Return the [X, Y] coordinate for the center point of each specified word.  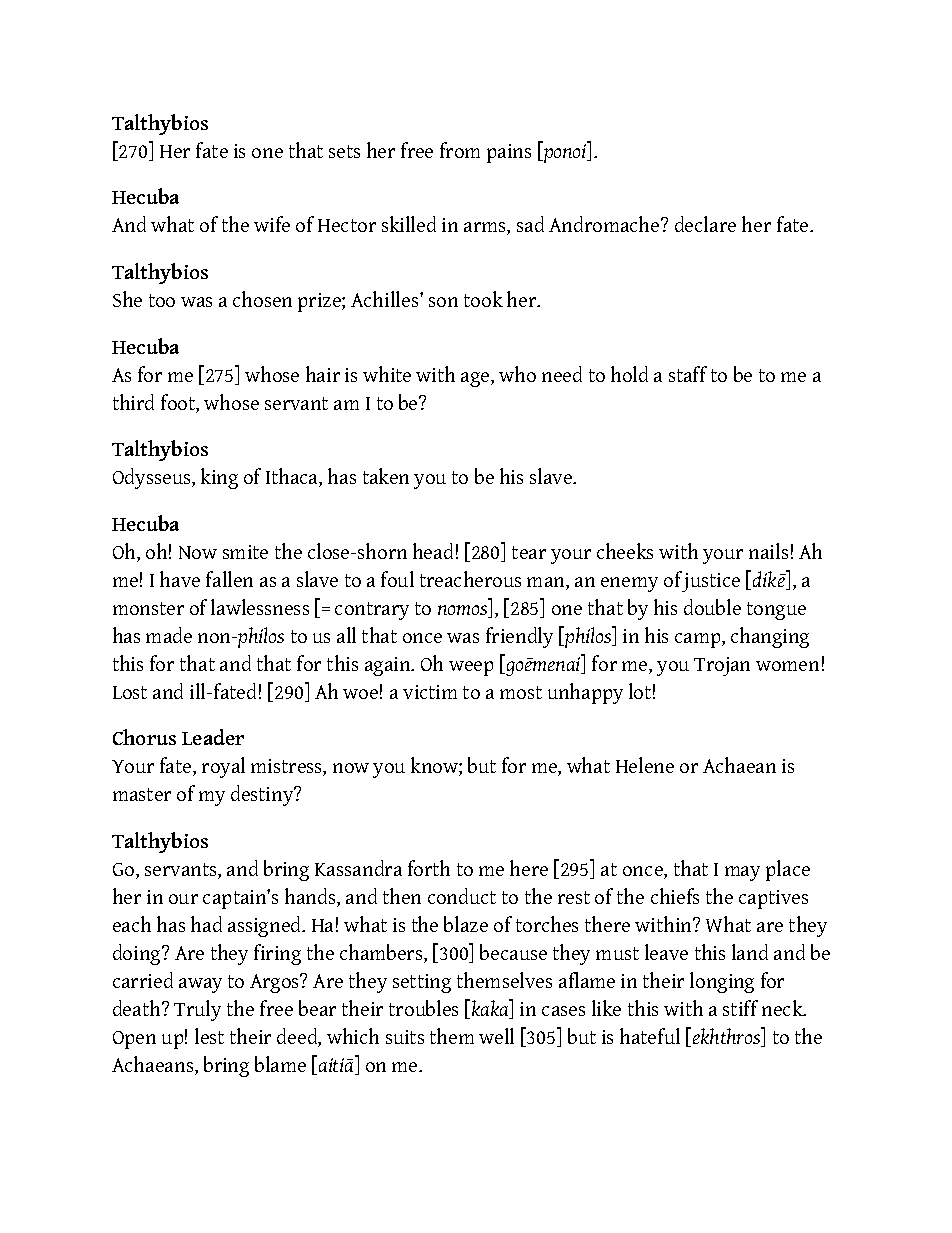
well [496, 1036]
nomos [464, 611]
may [742, 873]
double [712, 607]
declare [705, 224]
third [133, 402]
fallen [229, 579]
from [460, 150]
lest [209, 1036]
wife [272, 224]
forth [429, 868]
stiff [740, 1008]
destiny [263, 795]
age [476, 379]
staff [688, 374]
